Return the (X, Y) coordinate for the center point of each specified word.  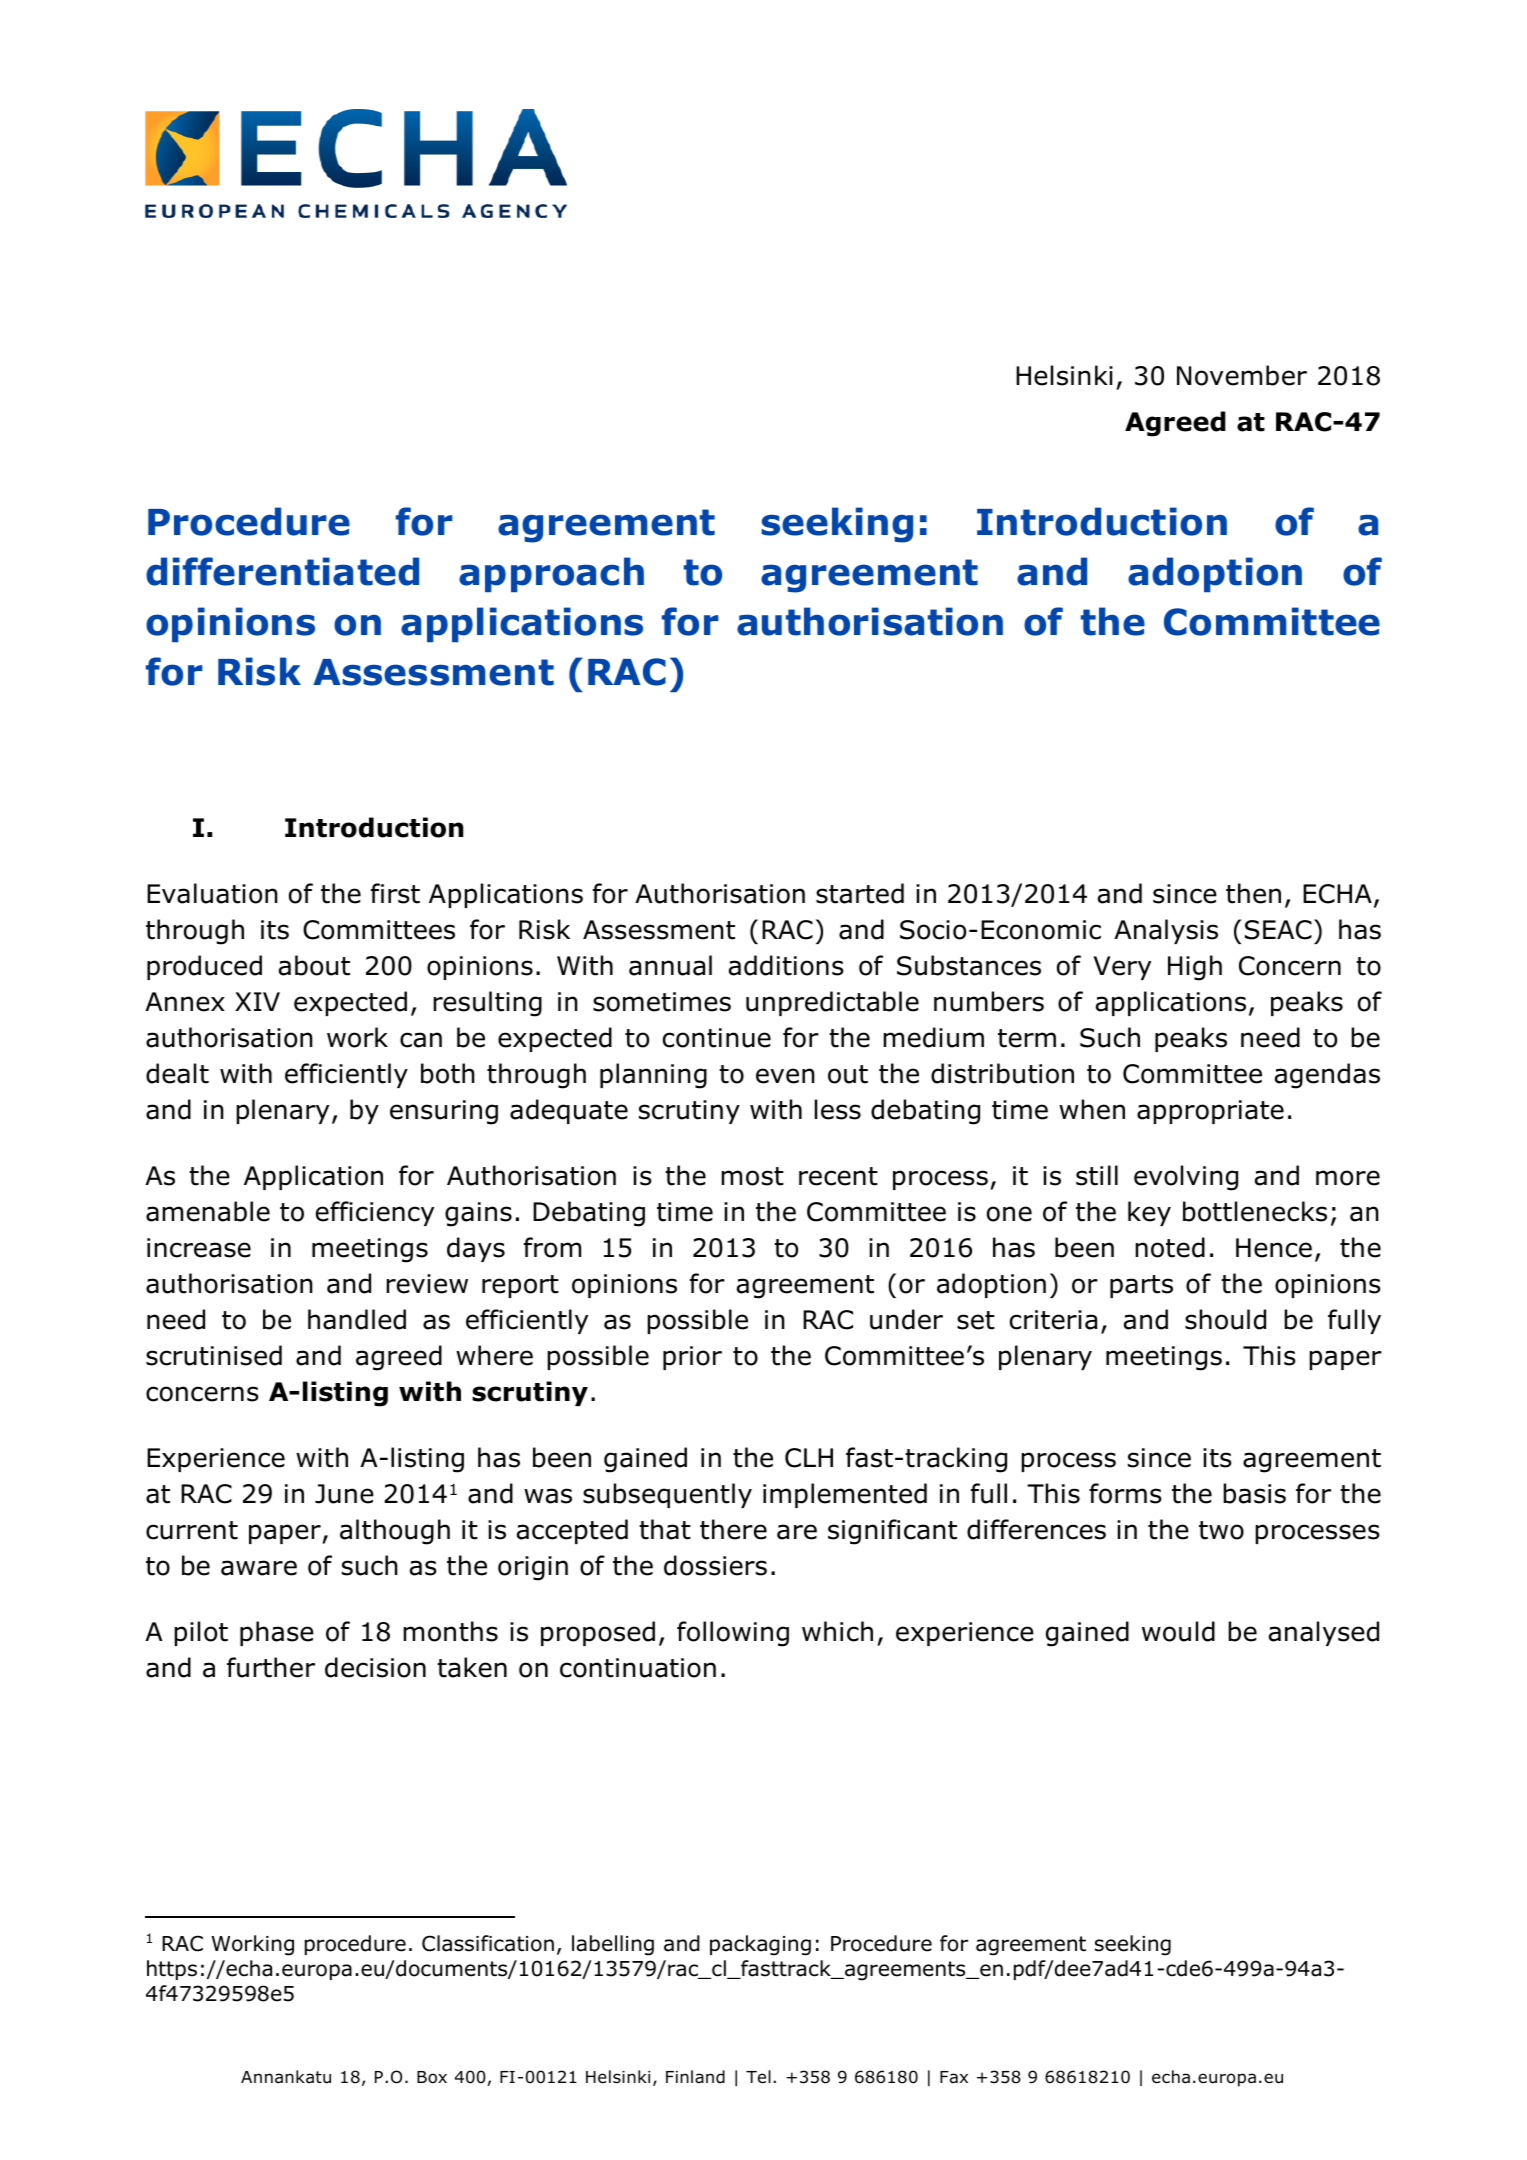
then (1253, 893)
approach (551, 574)
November (1242, 375)
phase (277, 1633)
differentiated (282, 571)
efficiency (375, 1213)
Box (432, 2077)
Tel (758, 2077)
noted (1170, 1247)
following (733, 1634)
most (752, 1176)
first (395, 893)
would (1178, 1631)
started (860, 893)
